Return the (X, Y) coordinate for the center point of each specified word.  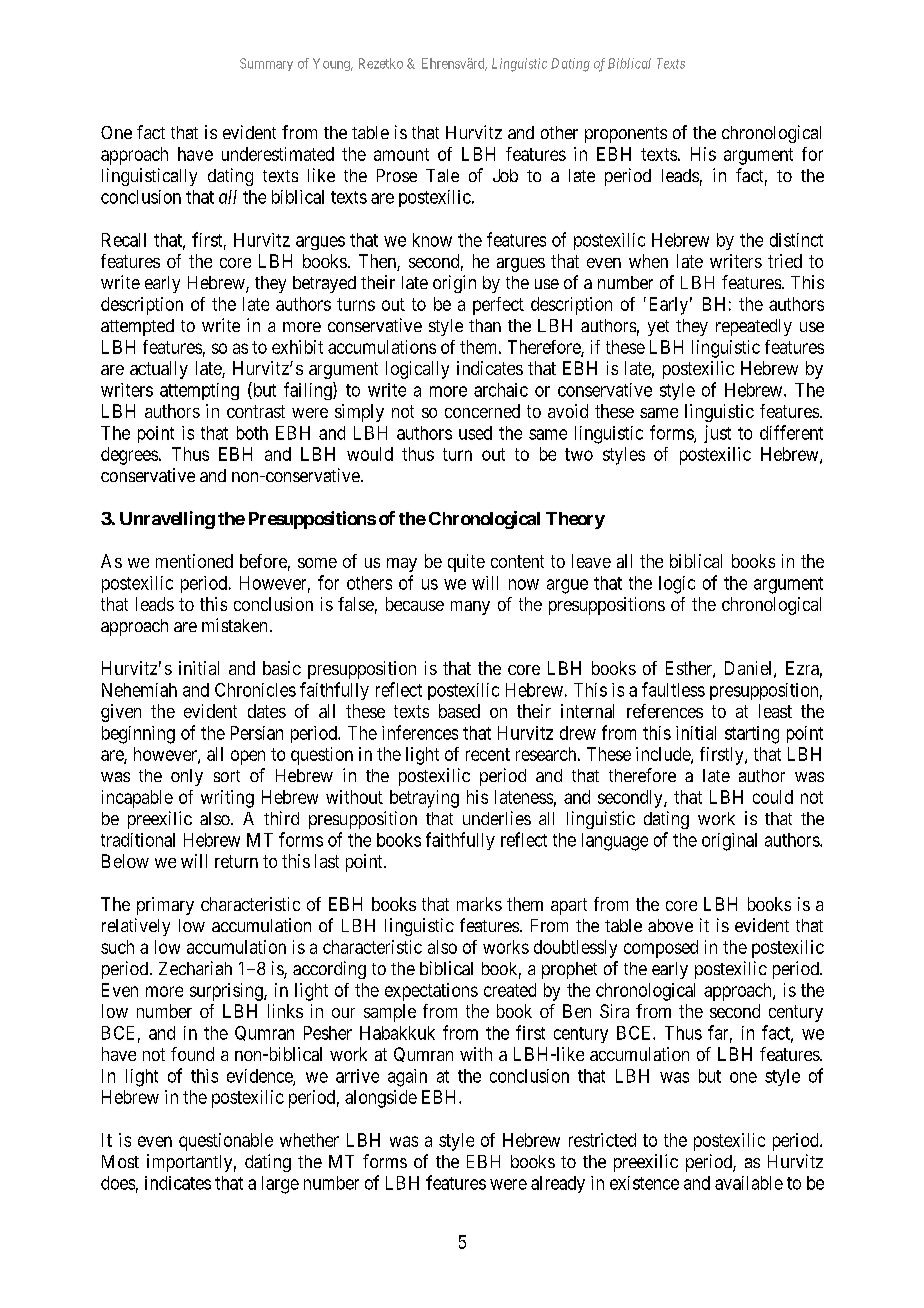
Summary (266, 64)
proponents (626, 135)
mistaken (234, 625)
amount (401, 154)
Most (120, 1161)
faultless (673, 689)
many (470, 608)
